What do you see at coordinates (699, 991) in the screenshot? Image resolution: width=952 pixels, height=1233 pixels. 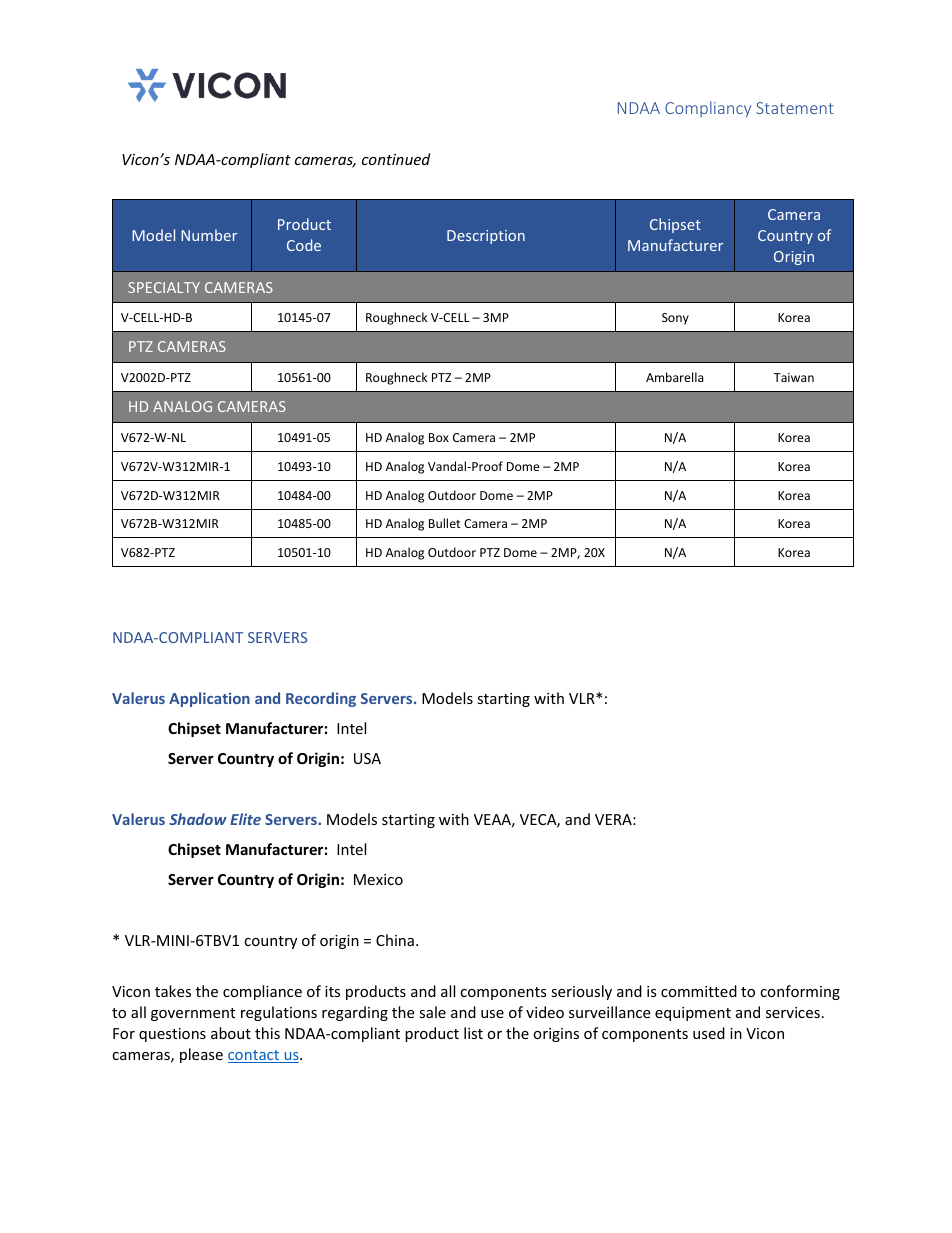 I see `committed` at bounding box center [699, 991].
